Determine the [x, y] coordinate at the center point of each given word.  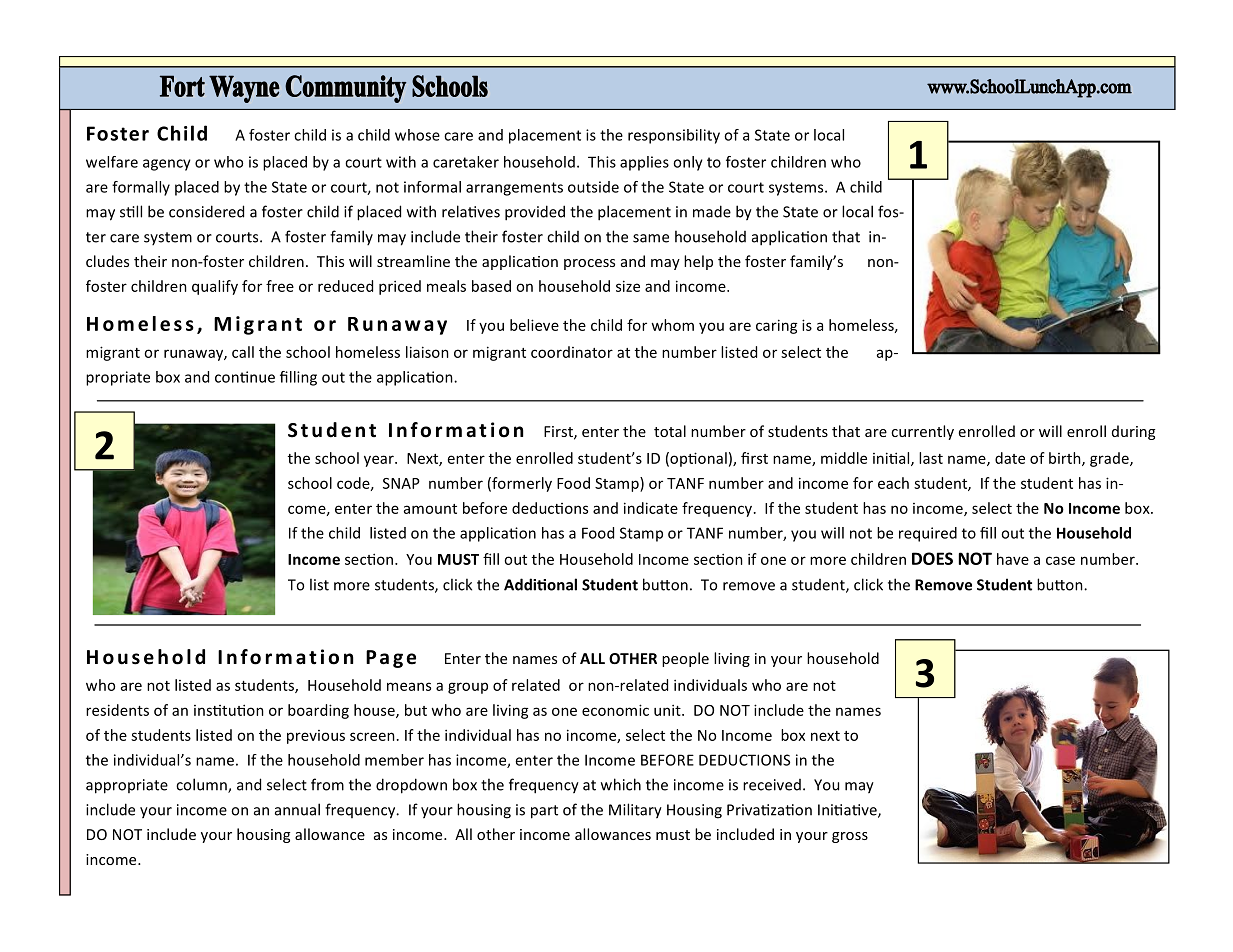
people [685, 659]
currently [922, 432]
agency [167, 165]
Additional [540, 584]
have [1013, 559]
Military [635, 811]
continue [245, 377]
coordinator [572, 352]
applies [644, 163]
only [688, 163]
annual [297, 809]
